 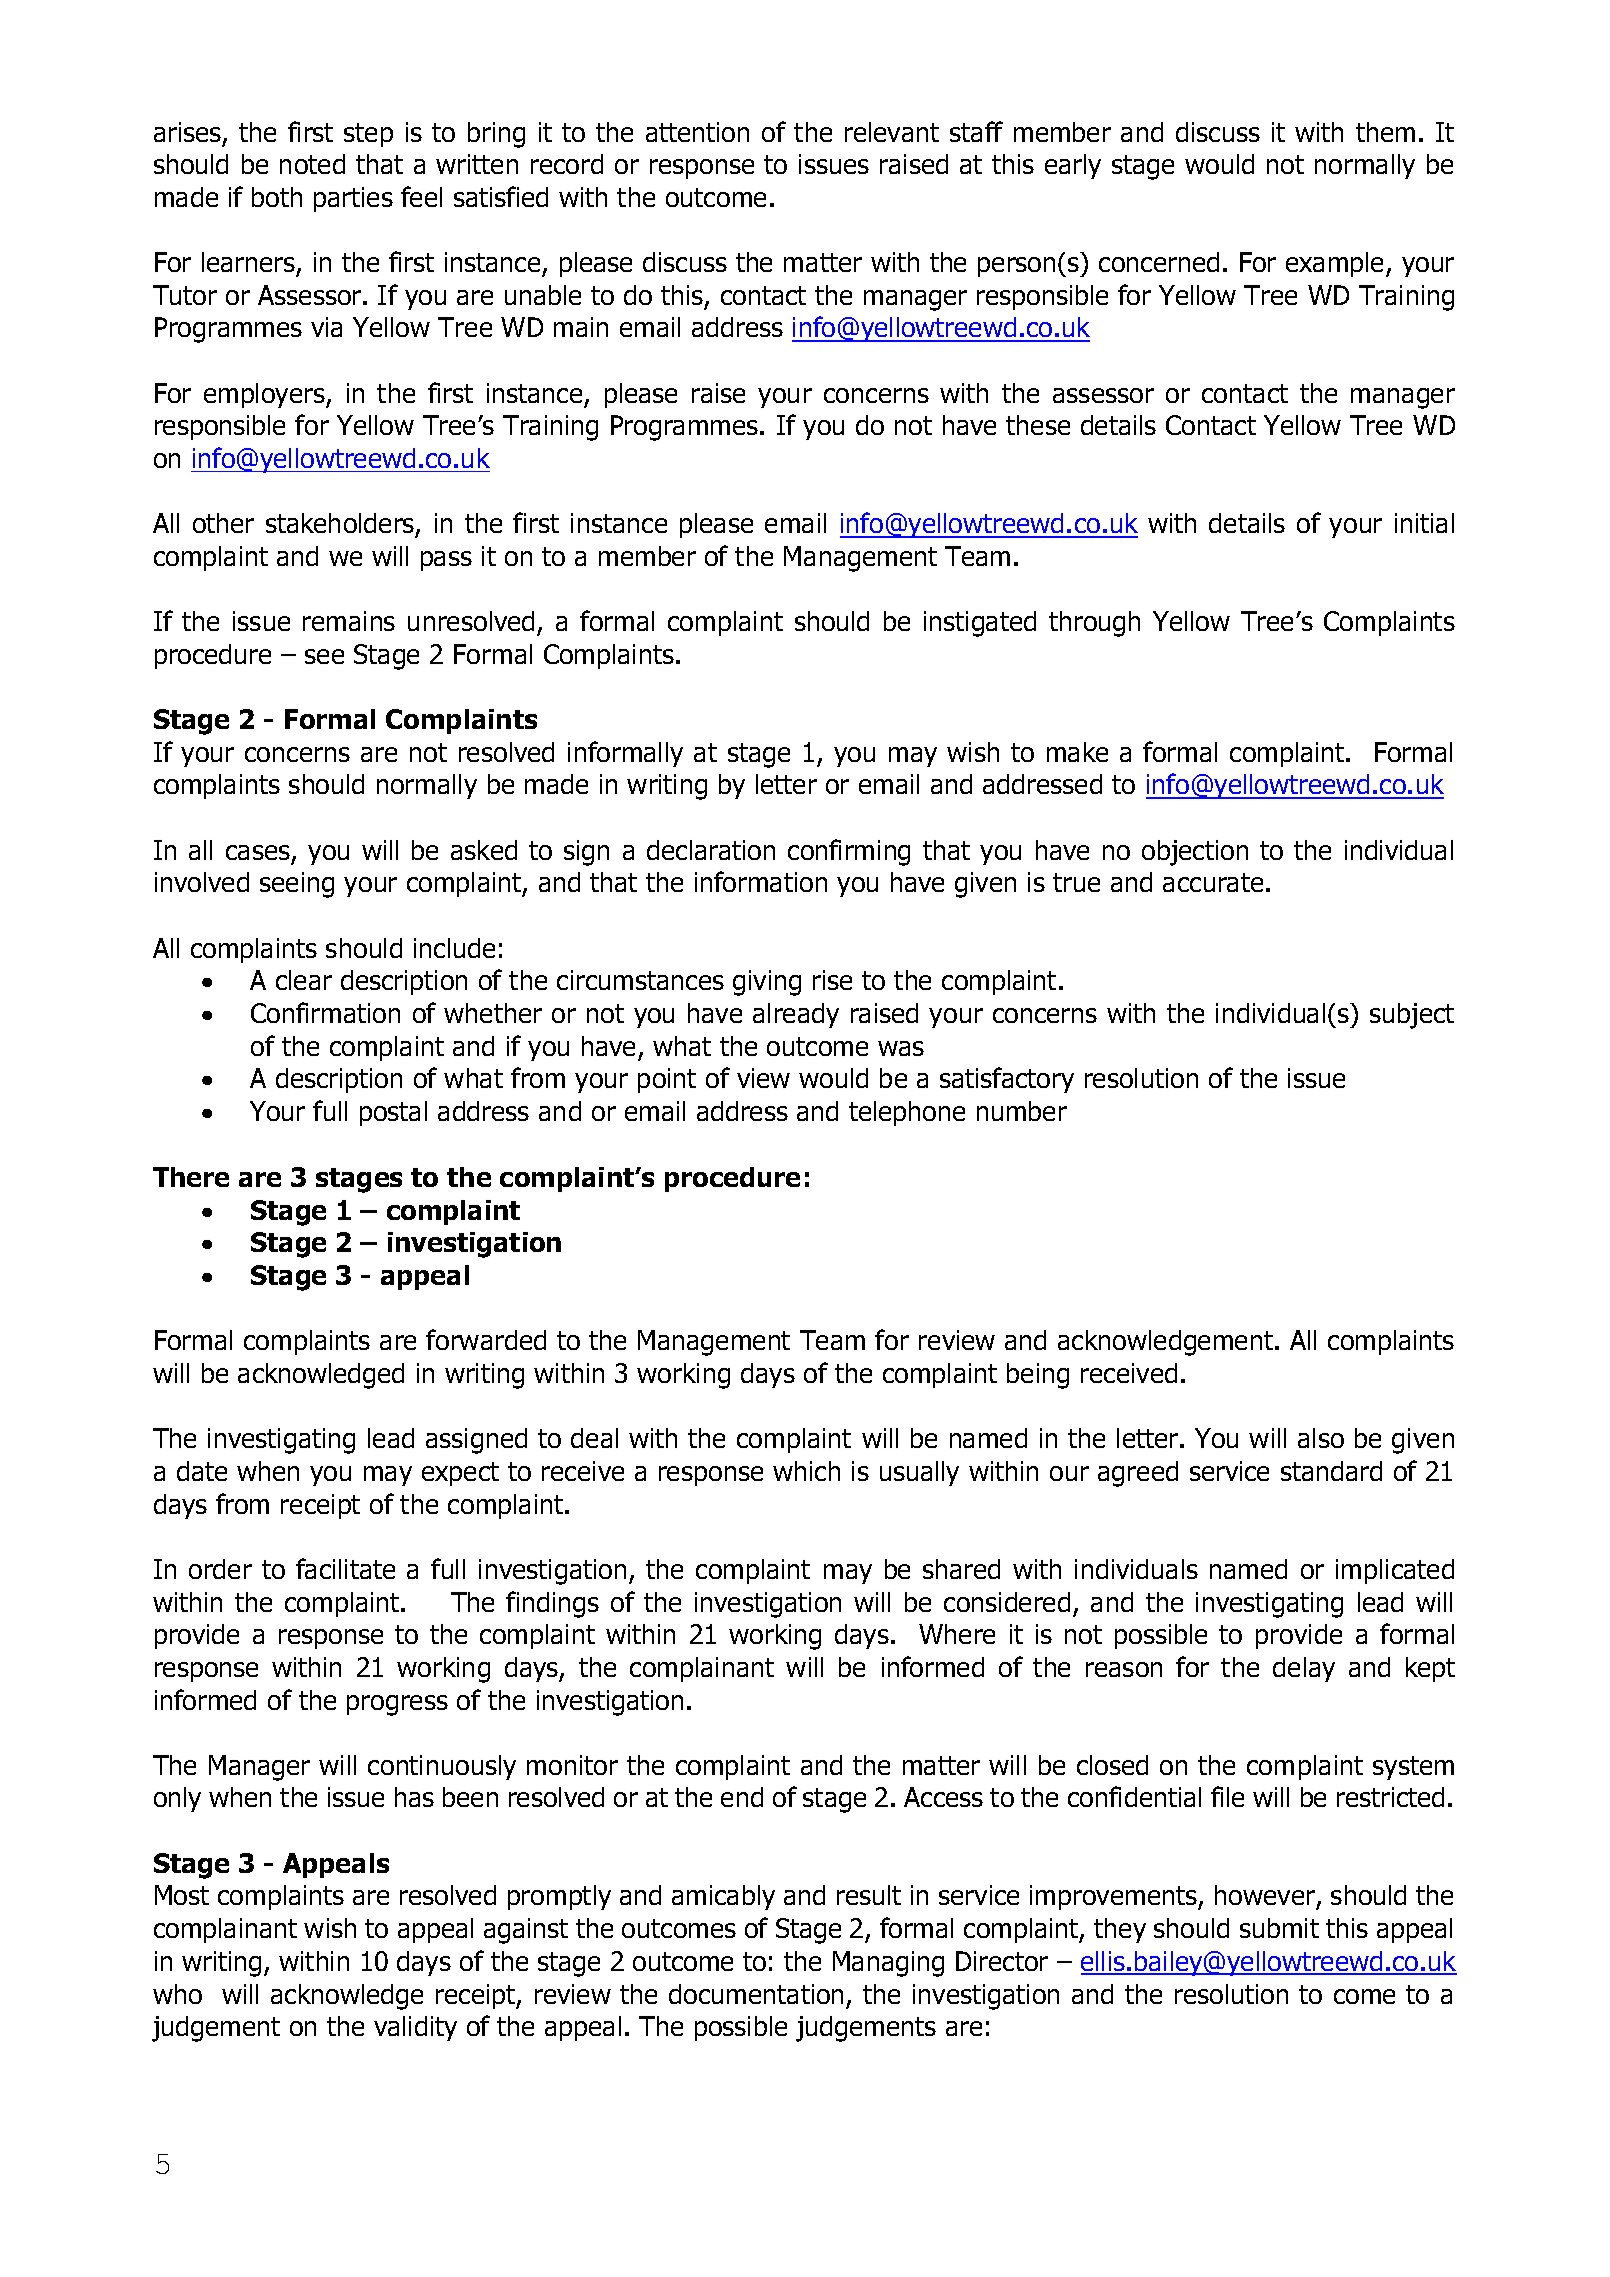 I want to click on parties, so click(x=353, y=199).
